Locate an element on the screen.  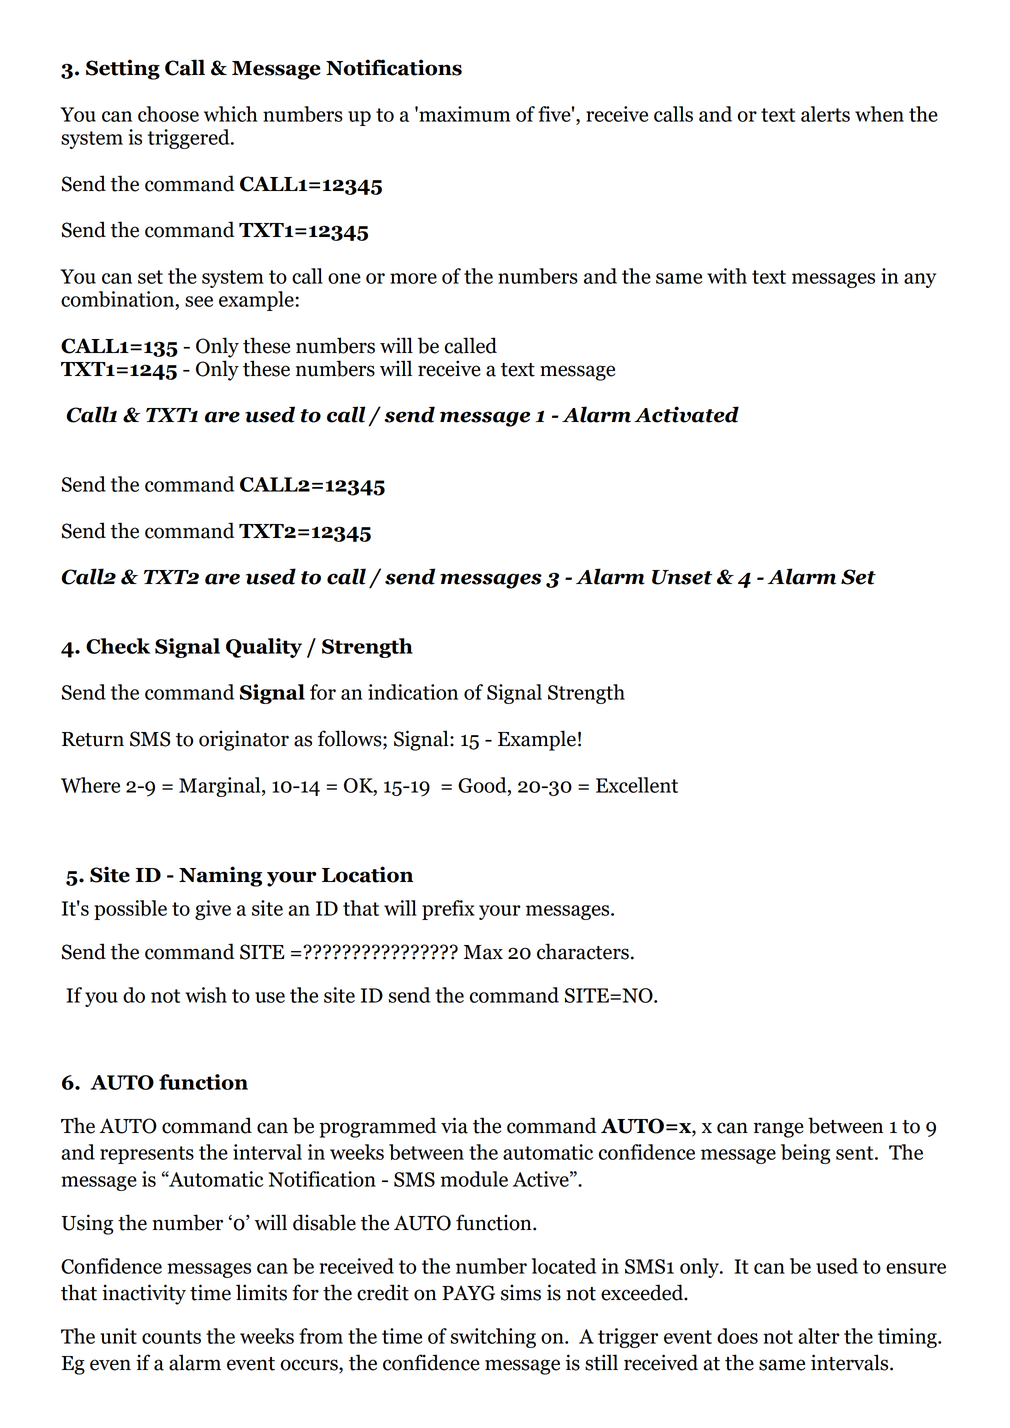
counts is located at coordinates (171, 1337).
